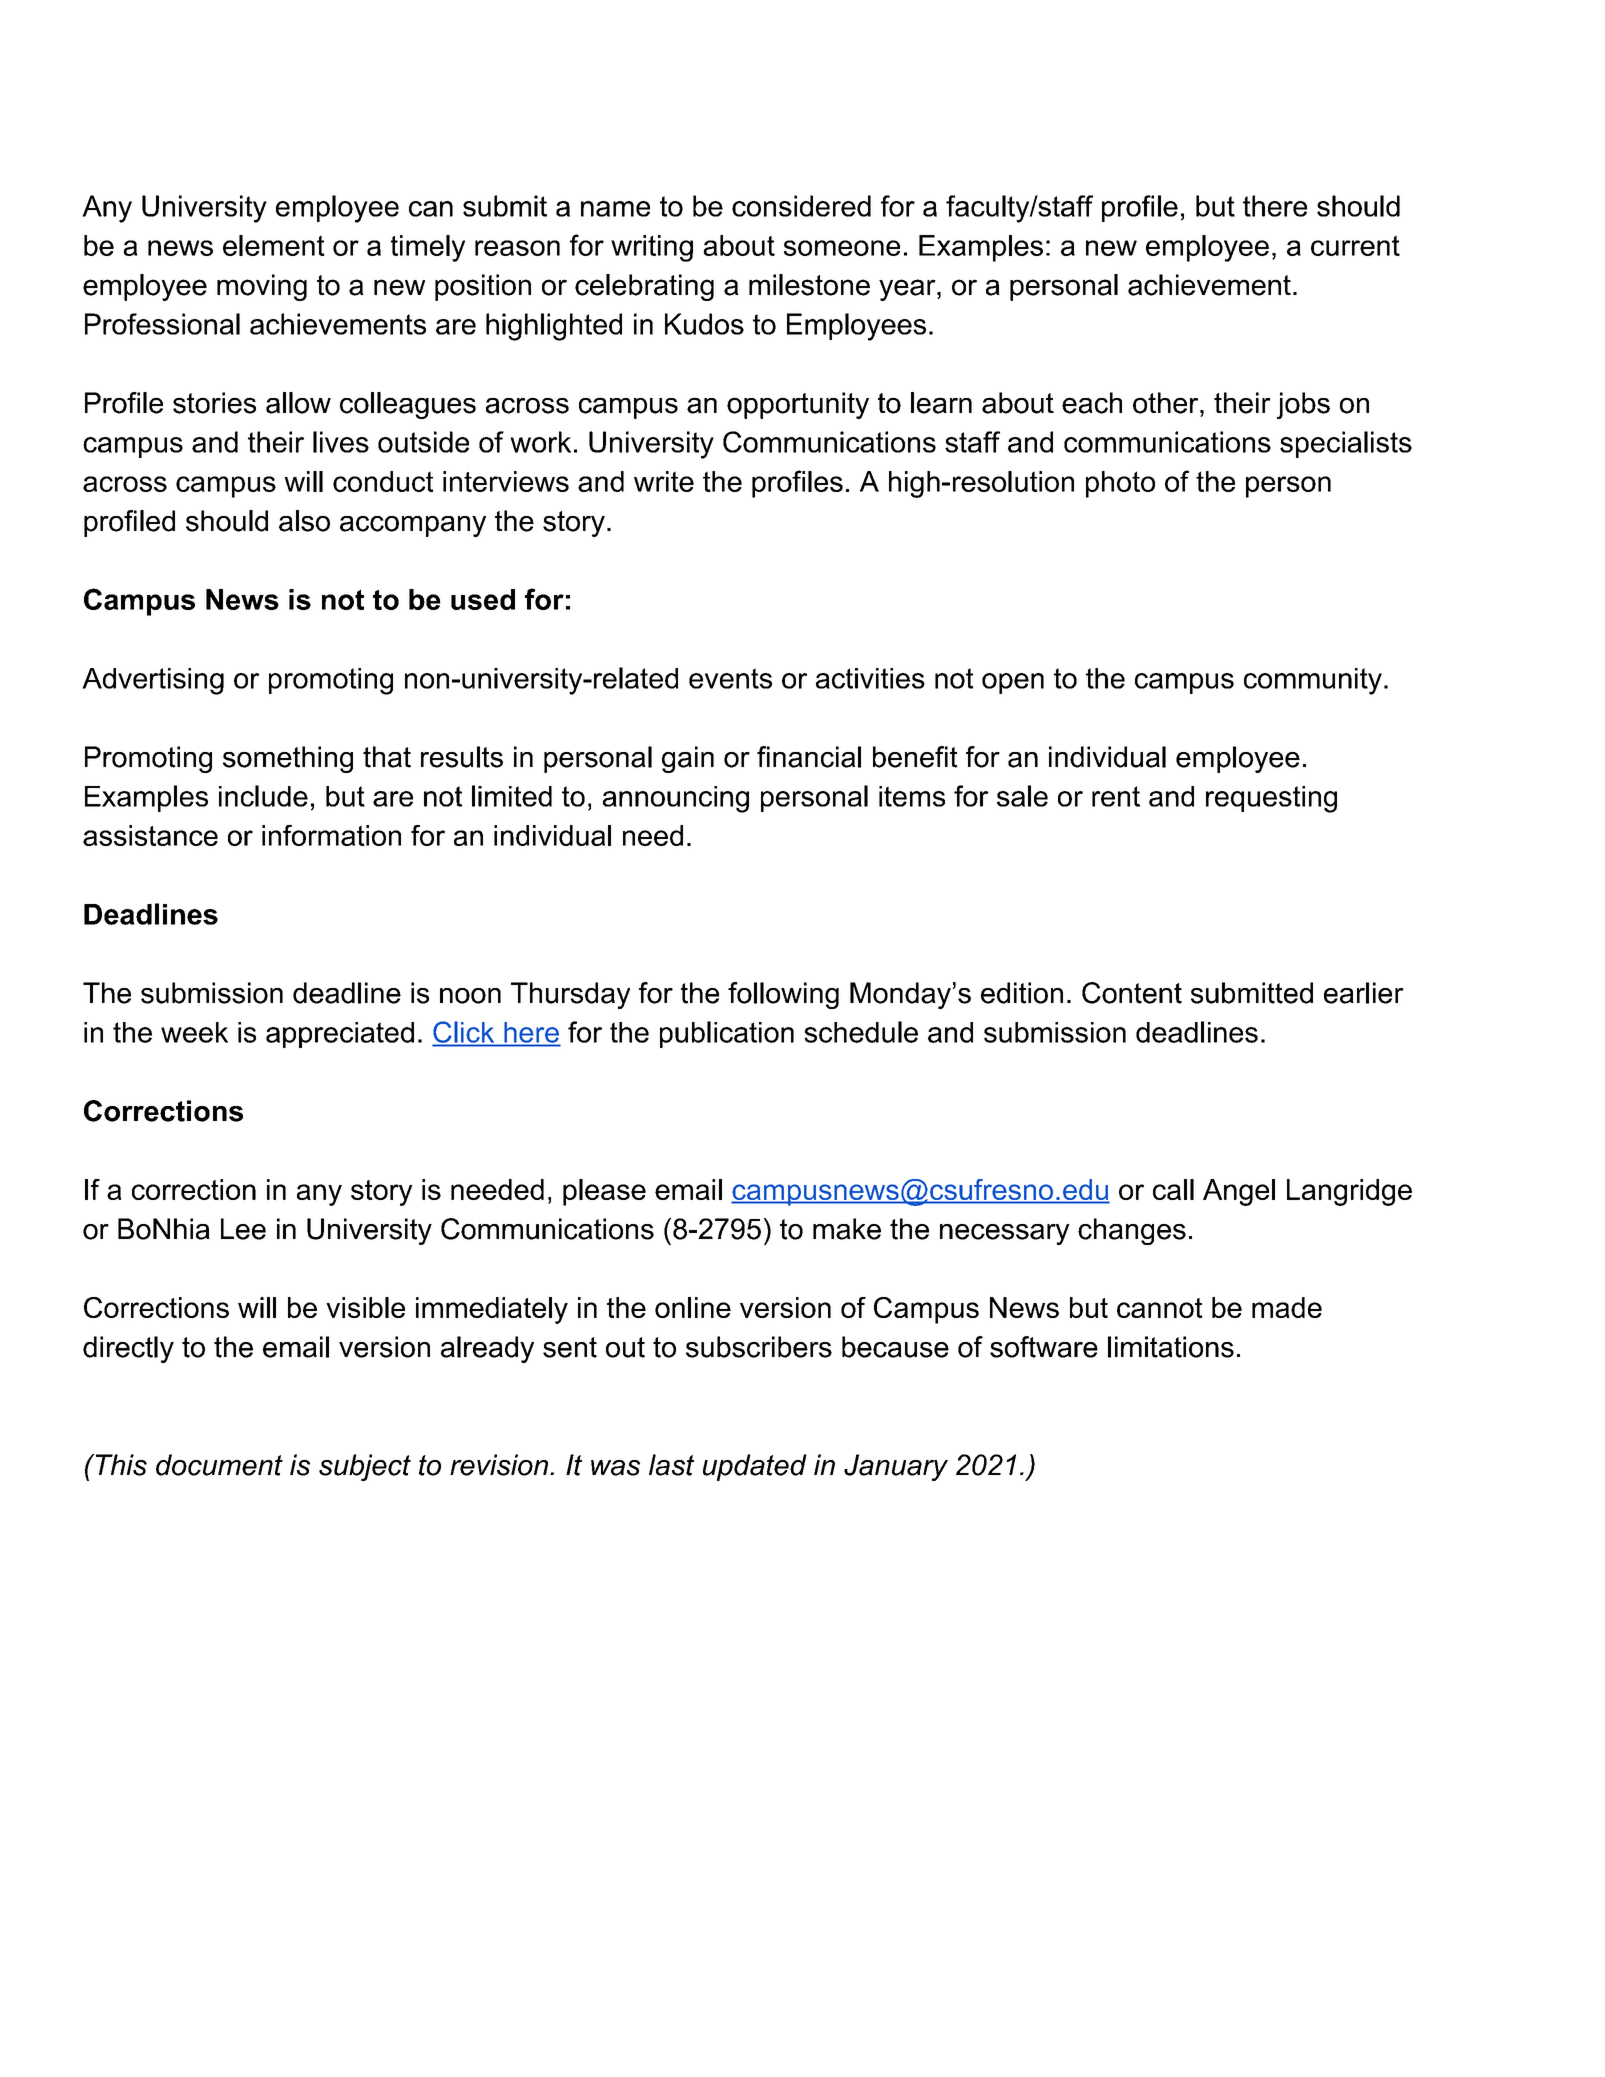 This screenshot has height=2077, width=1605. Describe the element at coordinates (1271, 799) in the screenshot. I see `requesting` at that location.
